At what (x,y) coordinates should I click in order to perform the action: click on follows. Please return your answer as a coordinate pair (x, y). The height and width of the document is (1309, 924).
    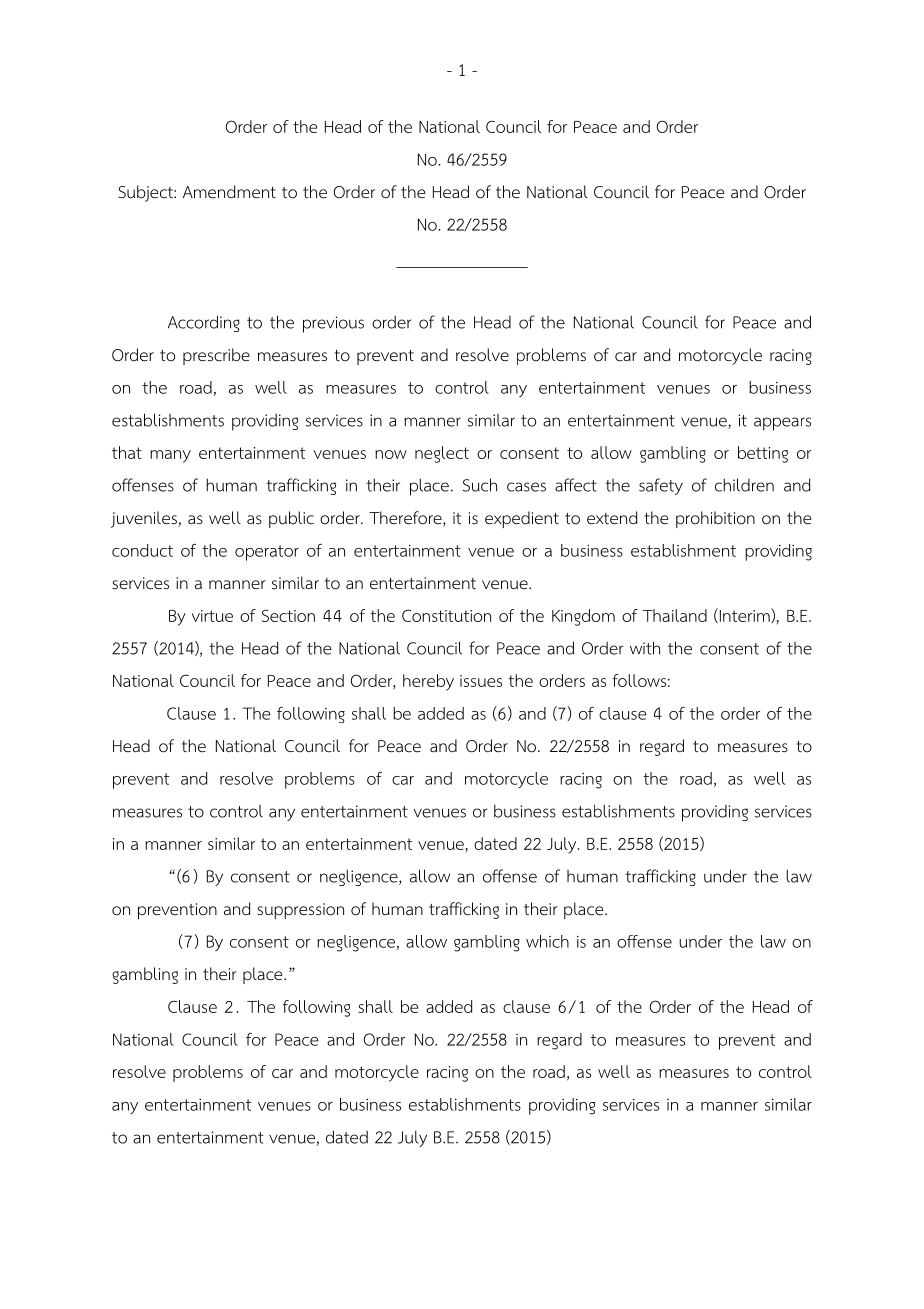
    Looking at the image, I should click on (639, 680).
